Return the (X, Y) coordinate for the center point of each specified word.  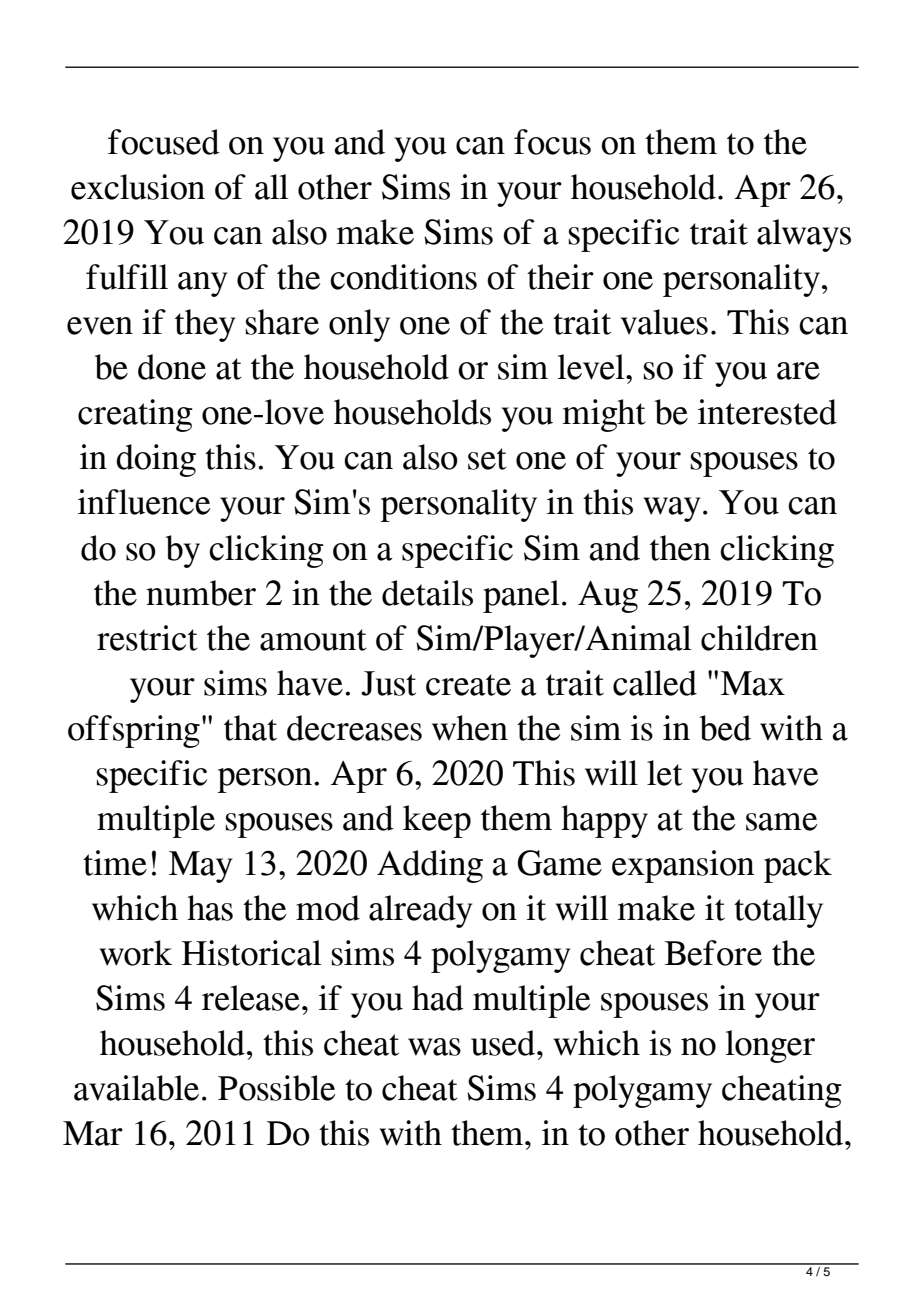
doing (156, 460)
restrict (147, 638)
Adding (430, 866)
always (804, 235)
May (200, 867)
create (468, 685)
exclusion (138, 187)
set (487, 459)
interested (767, 412)
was (434, 1047)
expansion (683, 866)
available (136, 1088)
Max (753, 683)
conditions (403, 277)
